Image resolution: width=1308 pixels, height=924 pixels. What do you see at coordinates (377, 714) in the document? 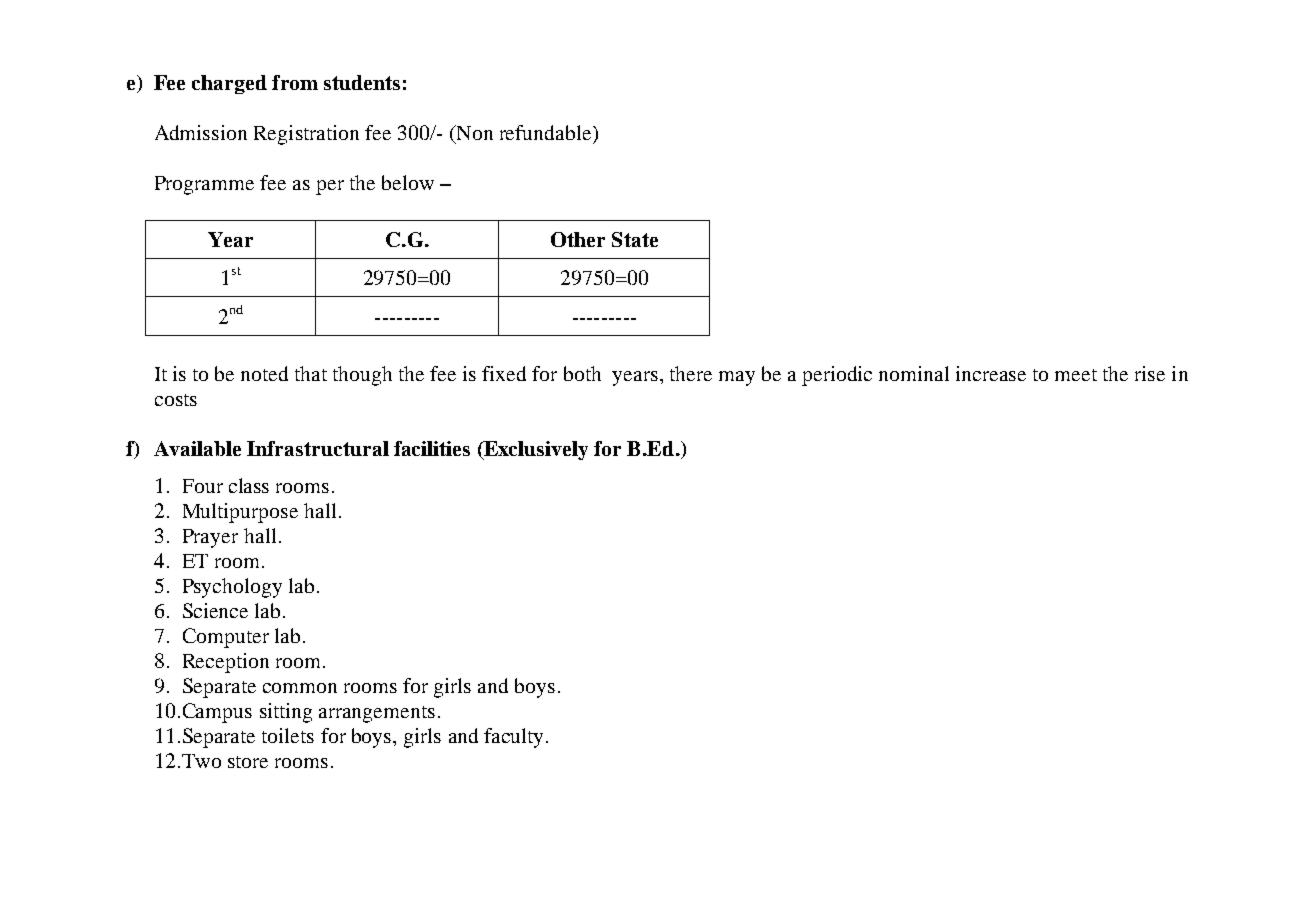
I see `arrangements` at bounding box center [377, 714].
